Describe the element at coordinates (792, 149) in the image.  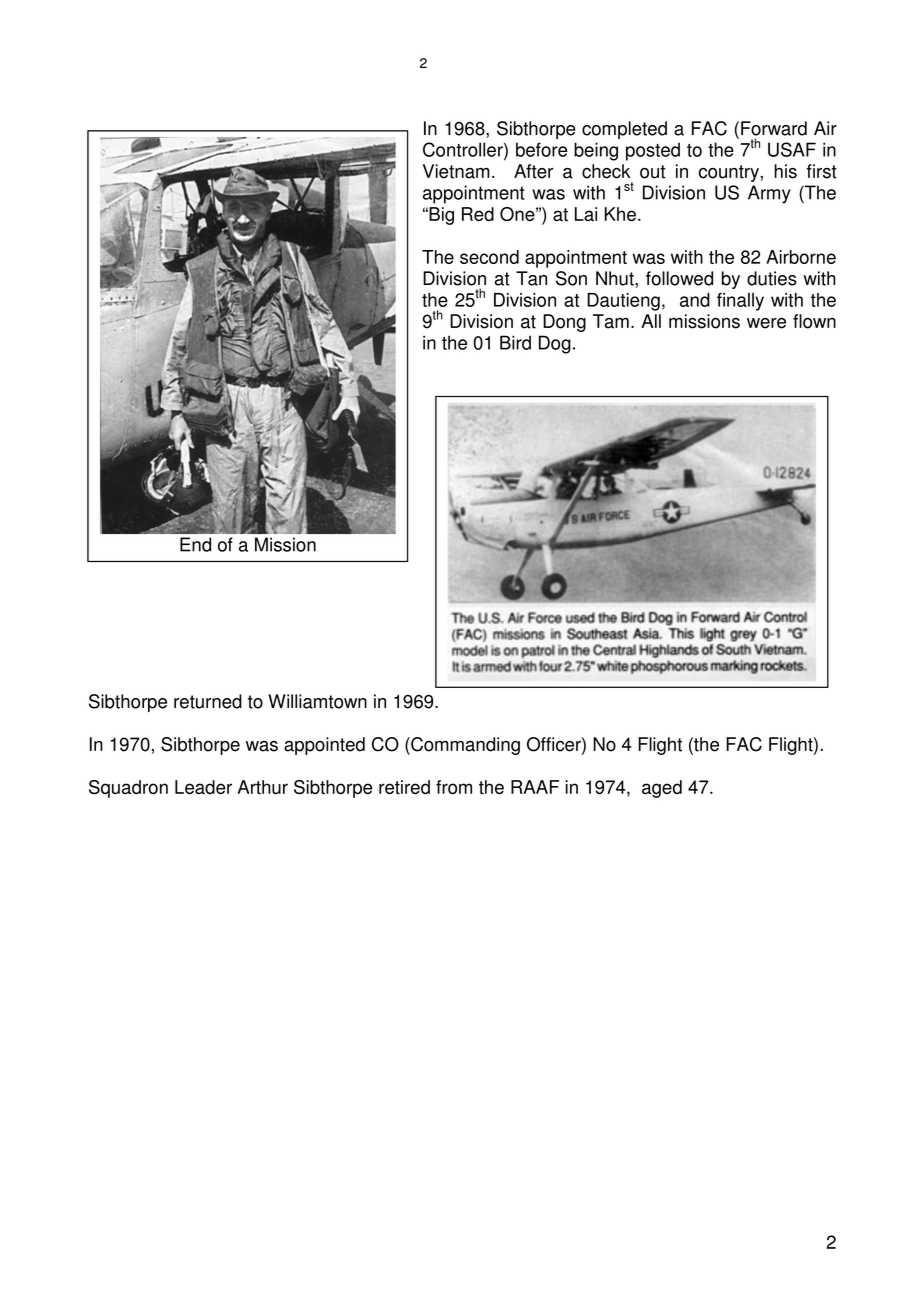
I see `USAF` at that location.
